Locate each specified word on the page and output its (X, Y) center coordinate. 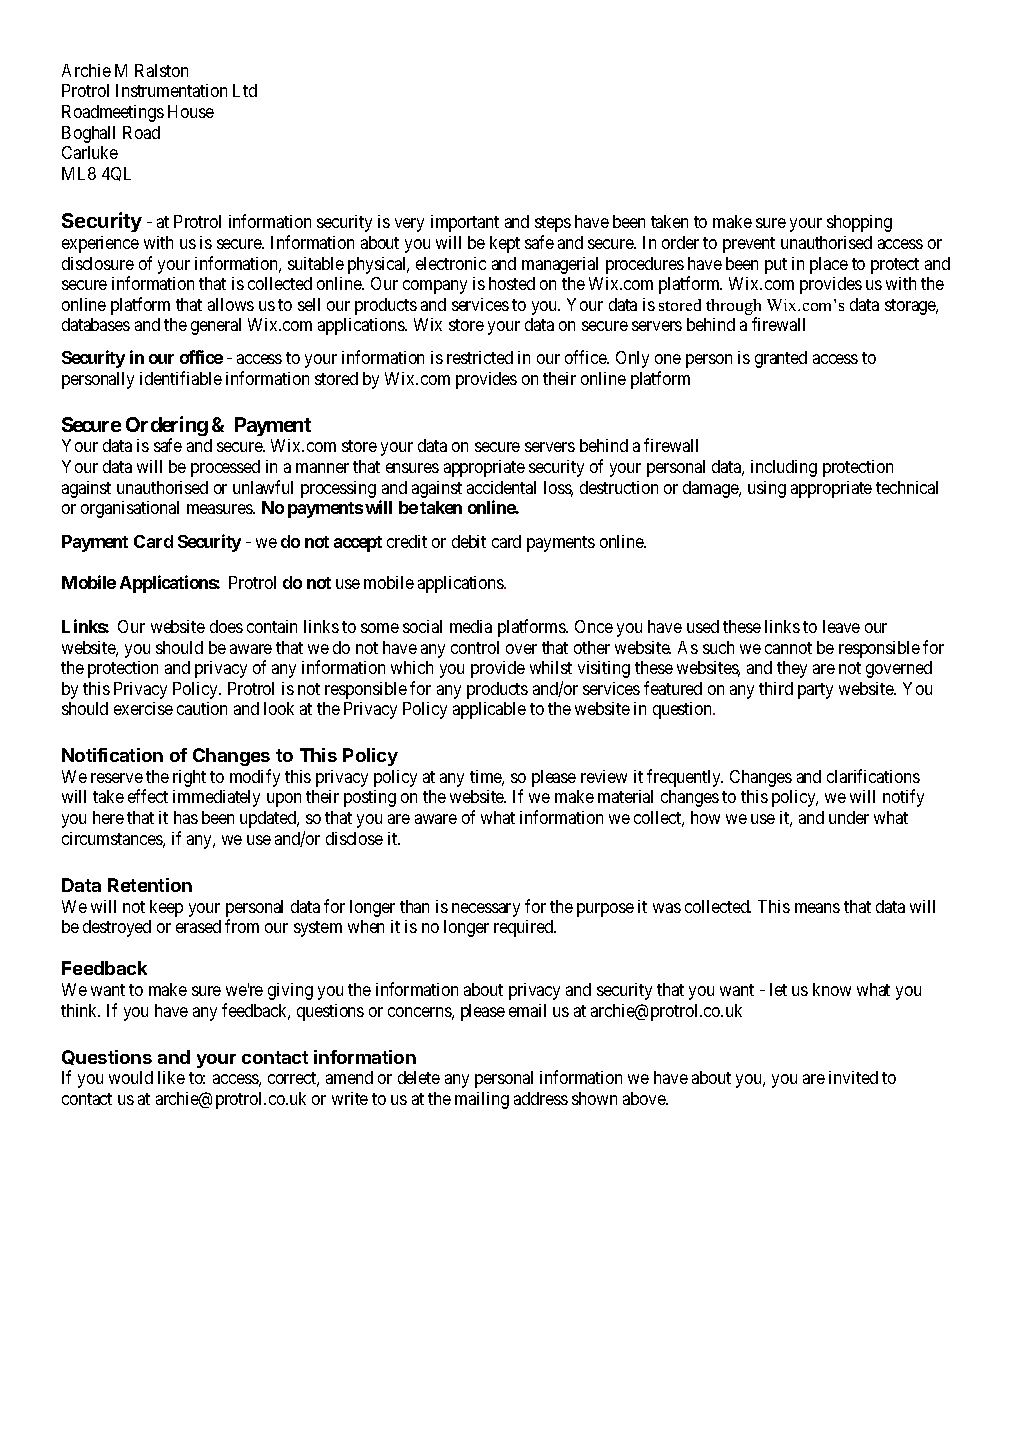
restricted (480, 357)
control (475, 647)
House (191, 111)
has (186, 817)
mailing (482, 1100)
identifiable (181, 378)
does (226, 626)
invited (853, 1077)
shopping (859, 223)
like (171, 1077)
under (849, 817)
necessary (486, 910)
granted (781, 359)
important (465, 223)
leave (841, 626)
